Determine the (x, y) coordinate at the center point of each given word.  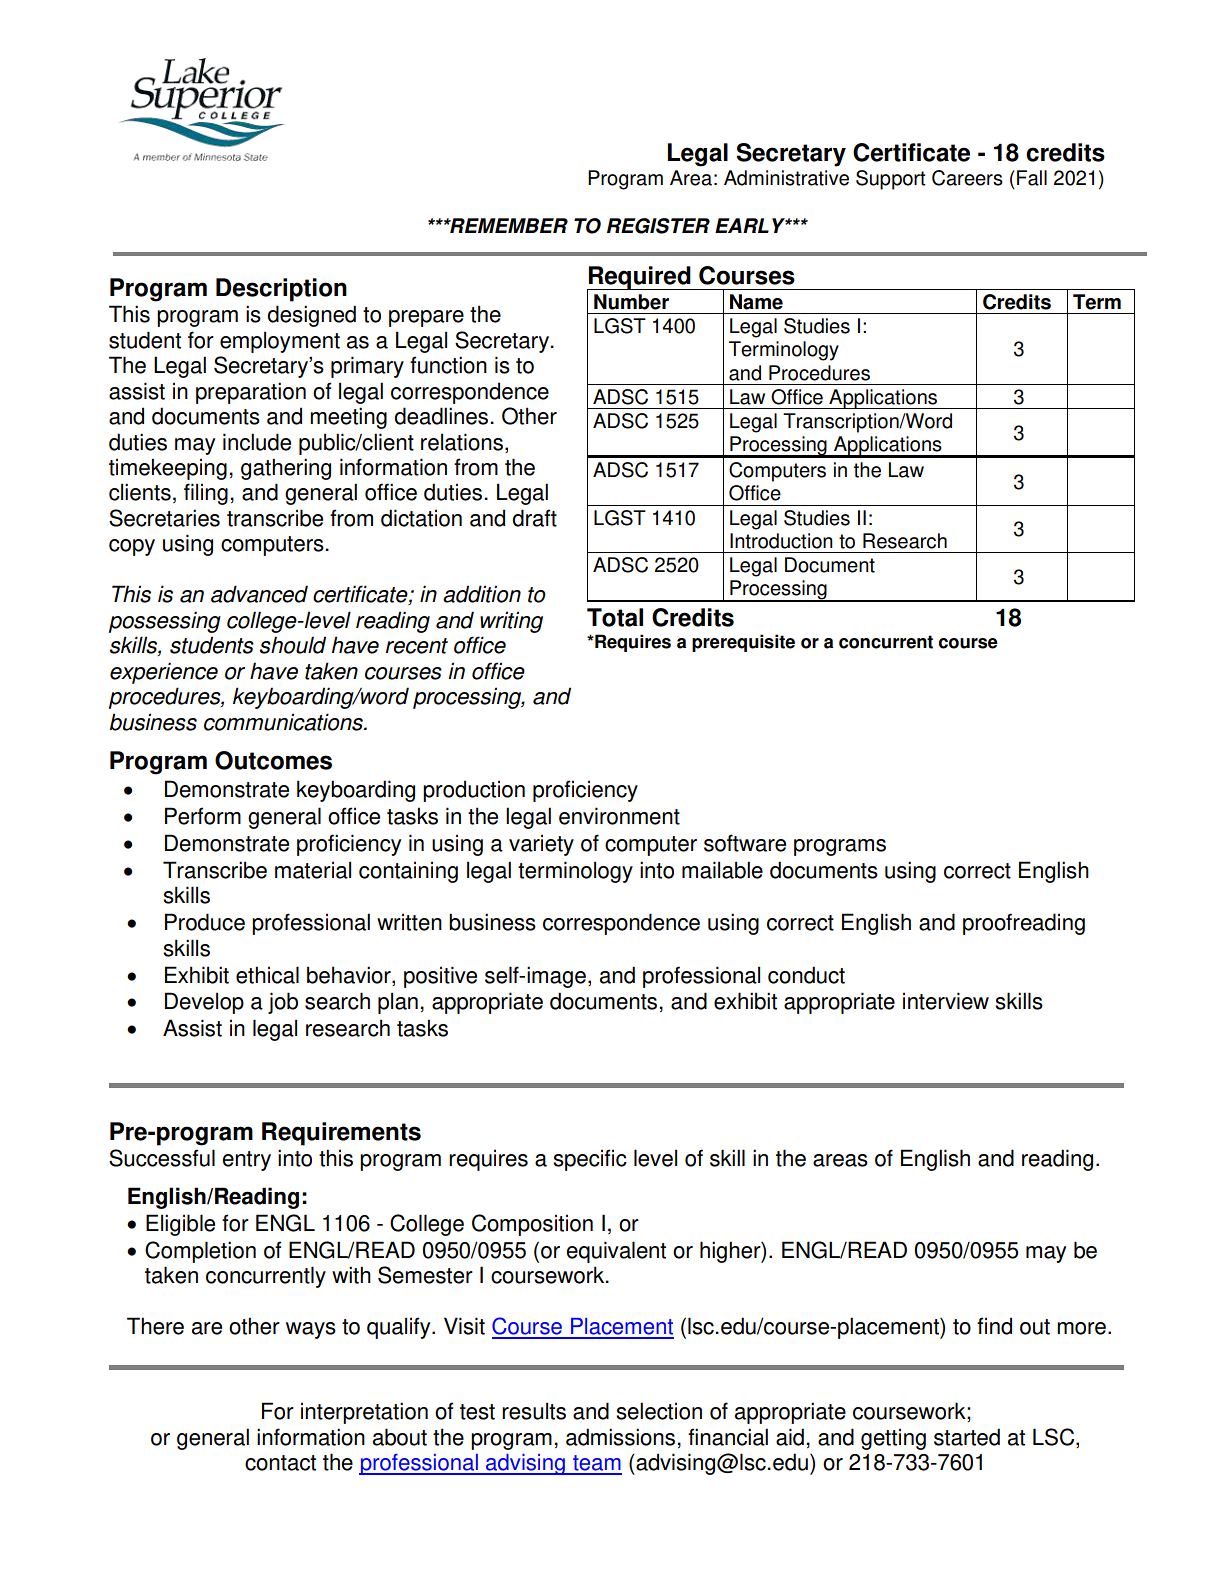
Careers (967, 178)
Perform (203, 816)
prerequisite (743, 643)
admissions (620, 1437)
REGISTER (658, 226)
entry (246, 1161)
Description (281, 290)
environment (619, 816)
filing (206, 494)
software (745, 843)
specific (590, 1160)
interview (946, 1001)
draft (535, 518)
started (967, 1437)
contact (280, 1463)
